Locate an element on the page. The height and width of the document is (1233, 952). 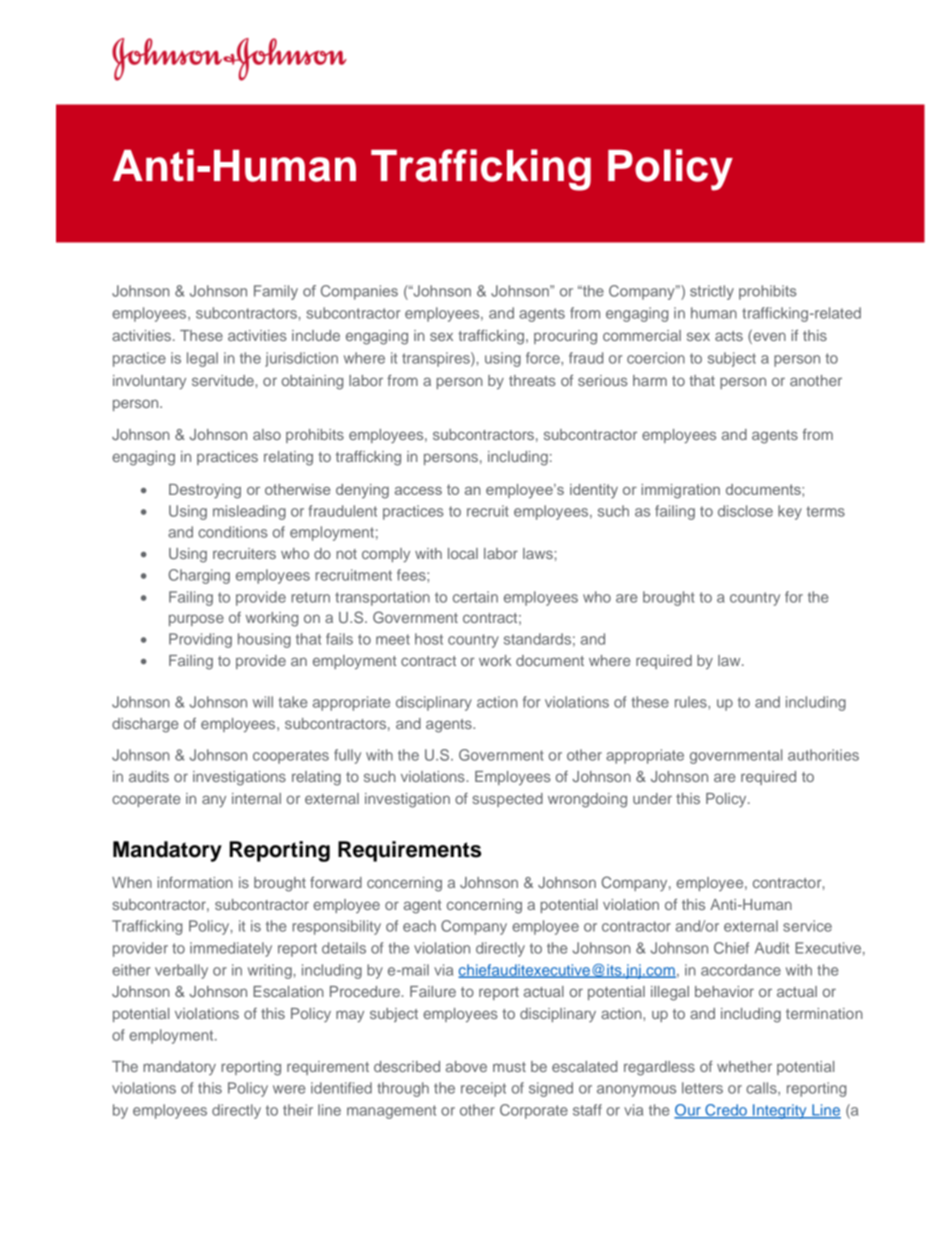
were is located at coordinates (289, 1089).
